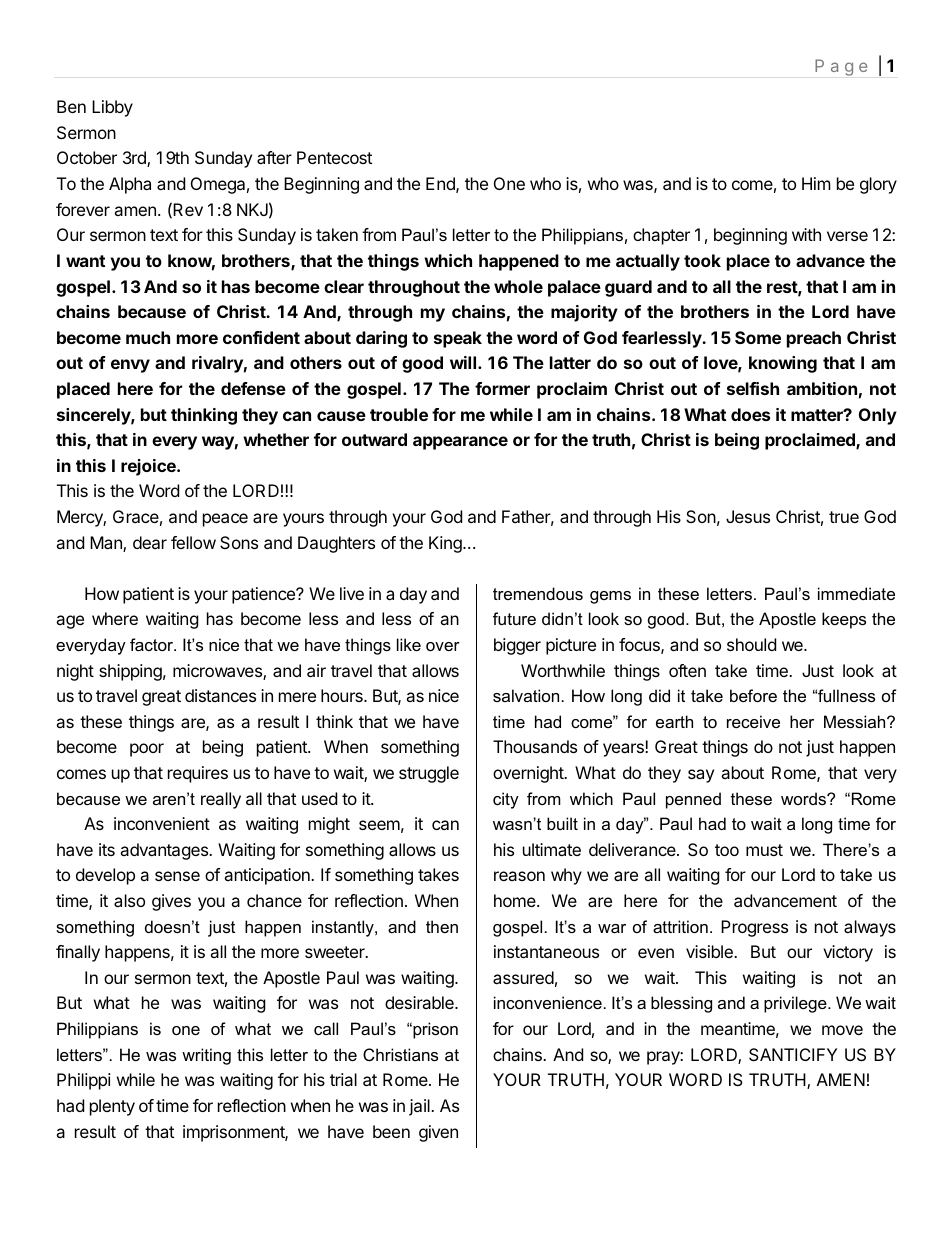 This image has width=952, height=1233. What do you see at coordinates (420, 1107) in the image?
I see `jail` at bounding box center [420, 1107].
